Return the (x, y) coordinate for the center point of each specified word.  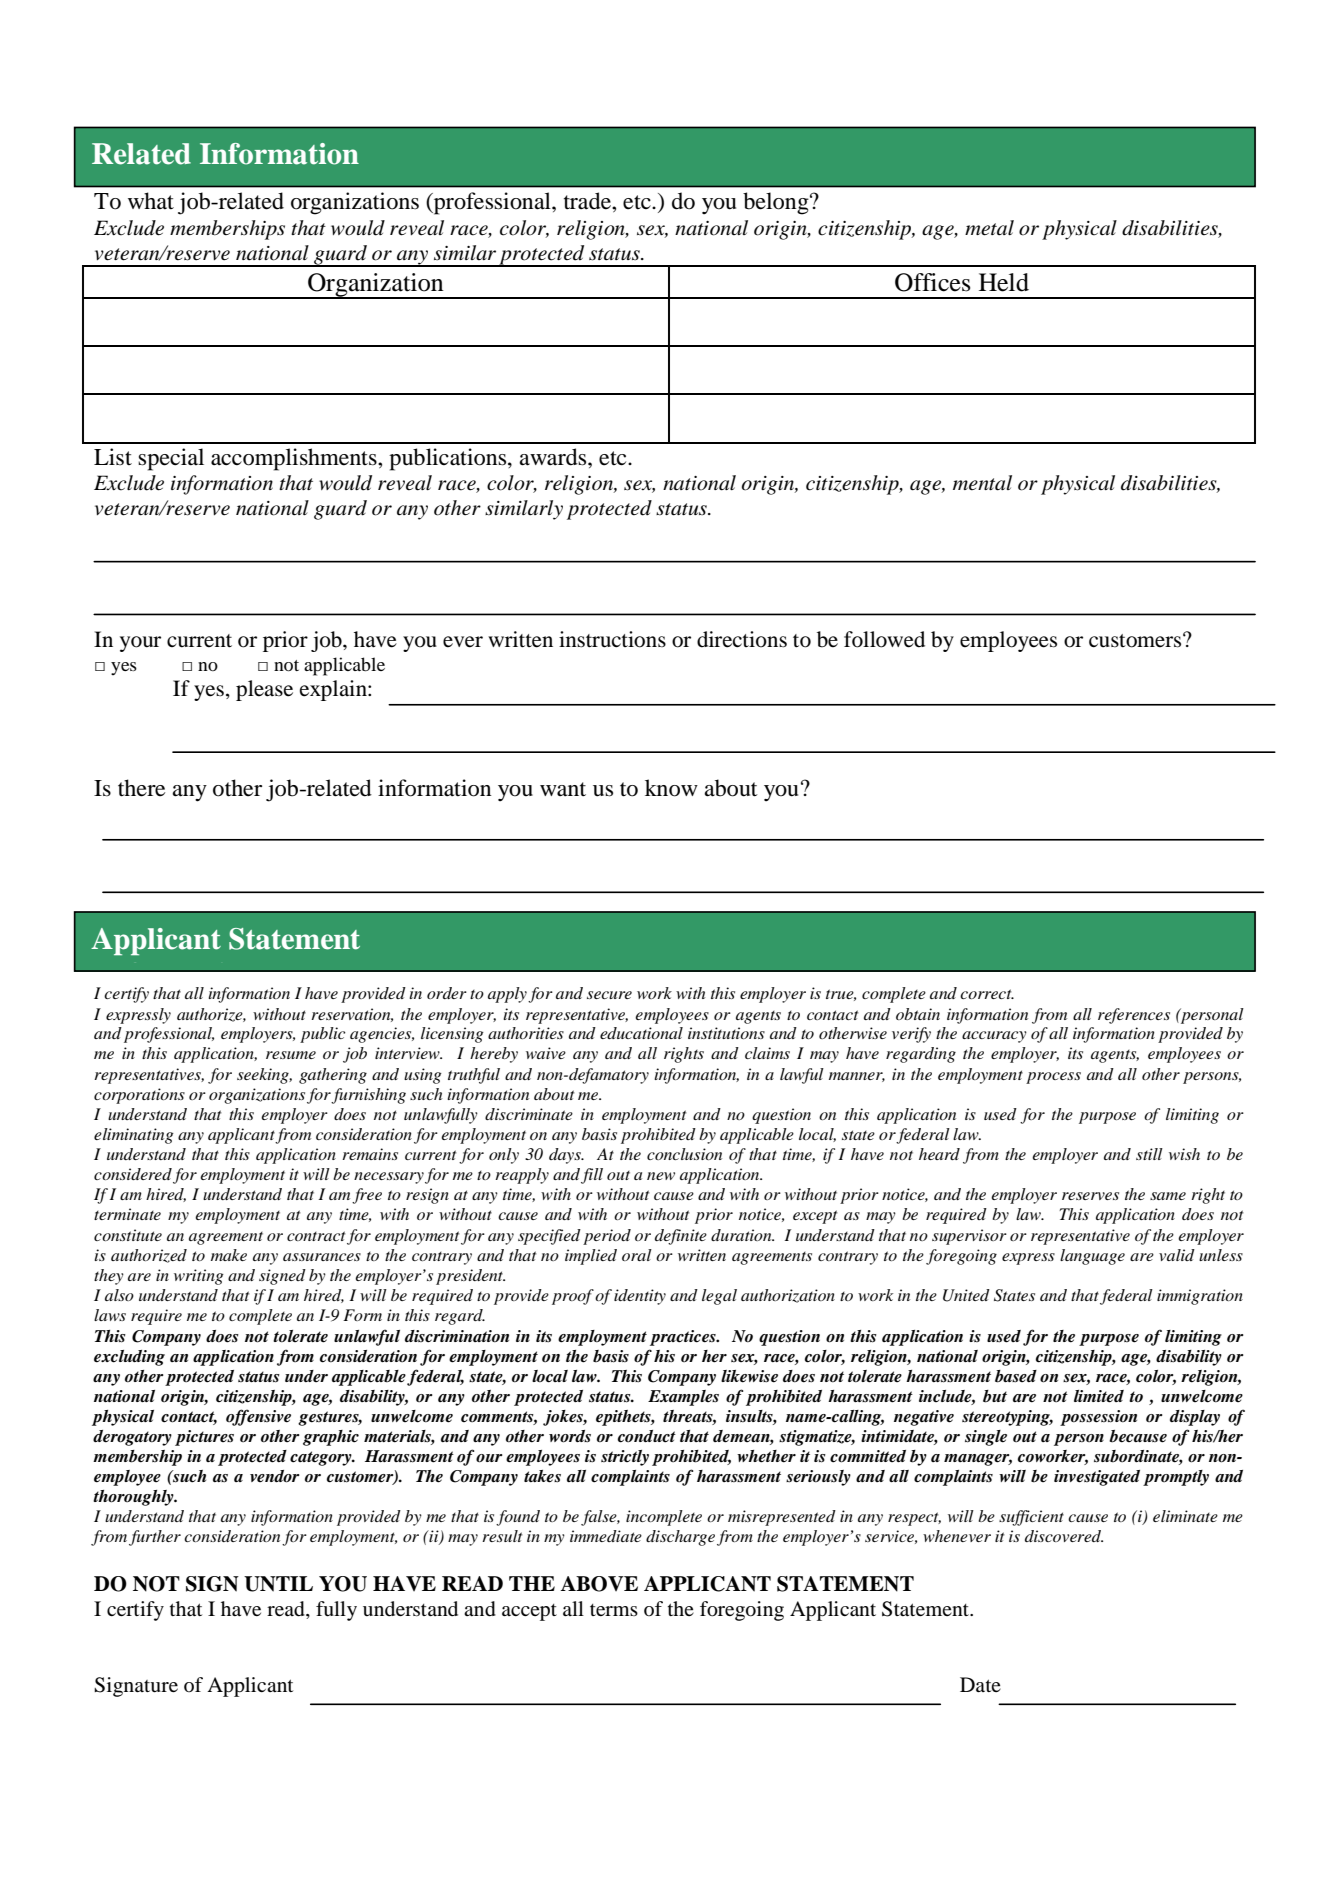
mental (982, 483)
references (1134, 1016)
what (151, 200)
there (141, 788)
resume (291, 1055)
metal (989, 228)
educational (641, 1033)
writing (199, 1277)
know (671, 788)
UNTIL (278, 1584)
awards (554, 457)
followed (884, 639)
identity (640, 1297)
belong (777, 203)
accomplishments (295, 459)
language (1092, 1257)
